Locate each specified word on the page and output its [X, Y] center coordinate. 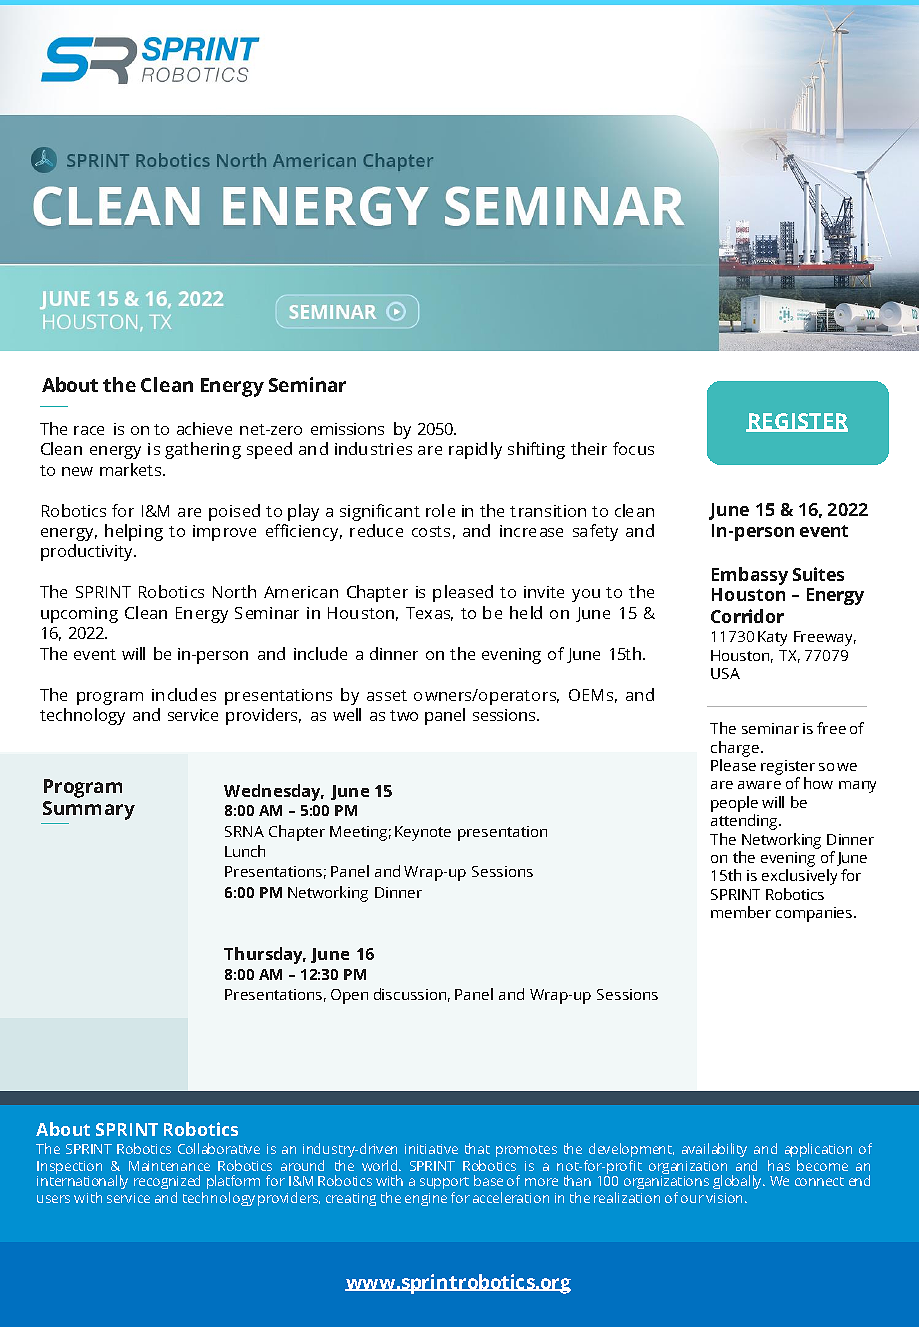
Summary [89, 810]
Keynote [423, 833]
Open [349, 996]
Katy [772, 638]
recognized [167, 1182]
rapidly [475, 450]
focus [633, 448]
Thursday [265, 955]
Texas [429, 614]
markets [132, 469]
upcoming [79, 615]
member [741, 912]
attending [745, 822]
